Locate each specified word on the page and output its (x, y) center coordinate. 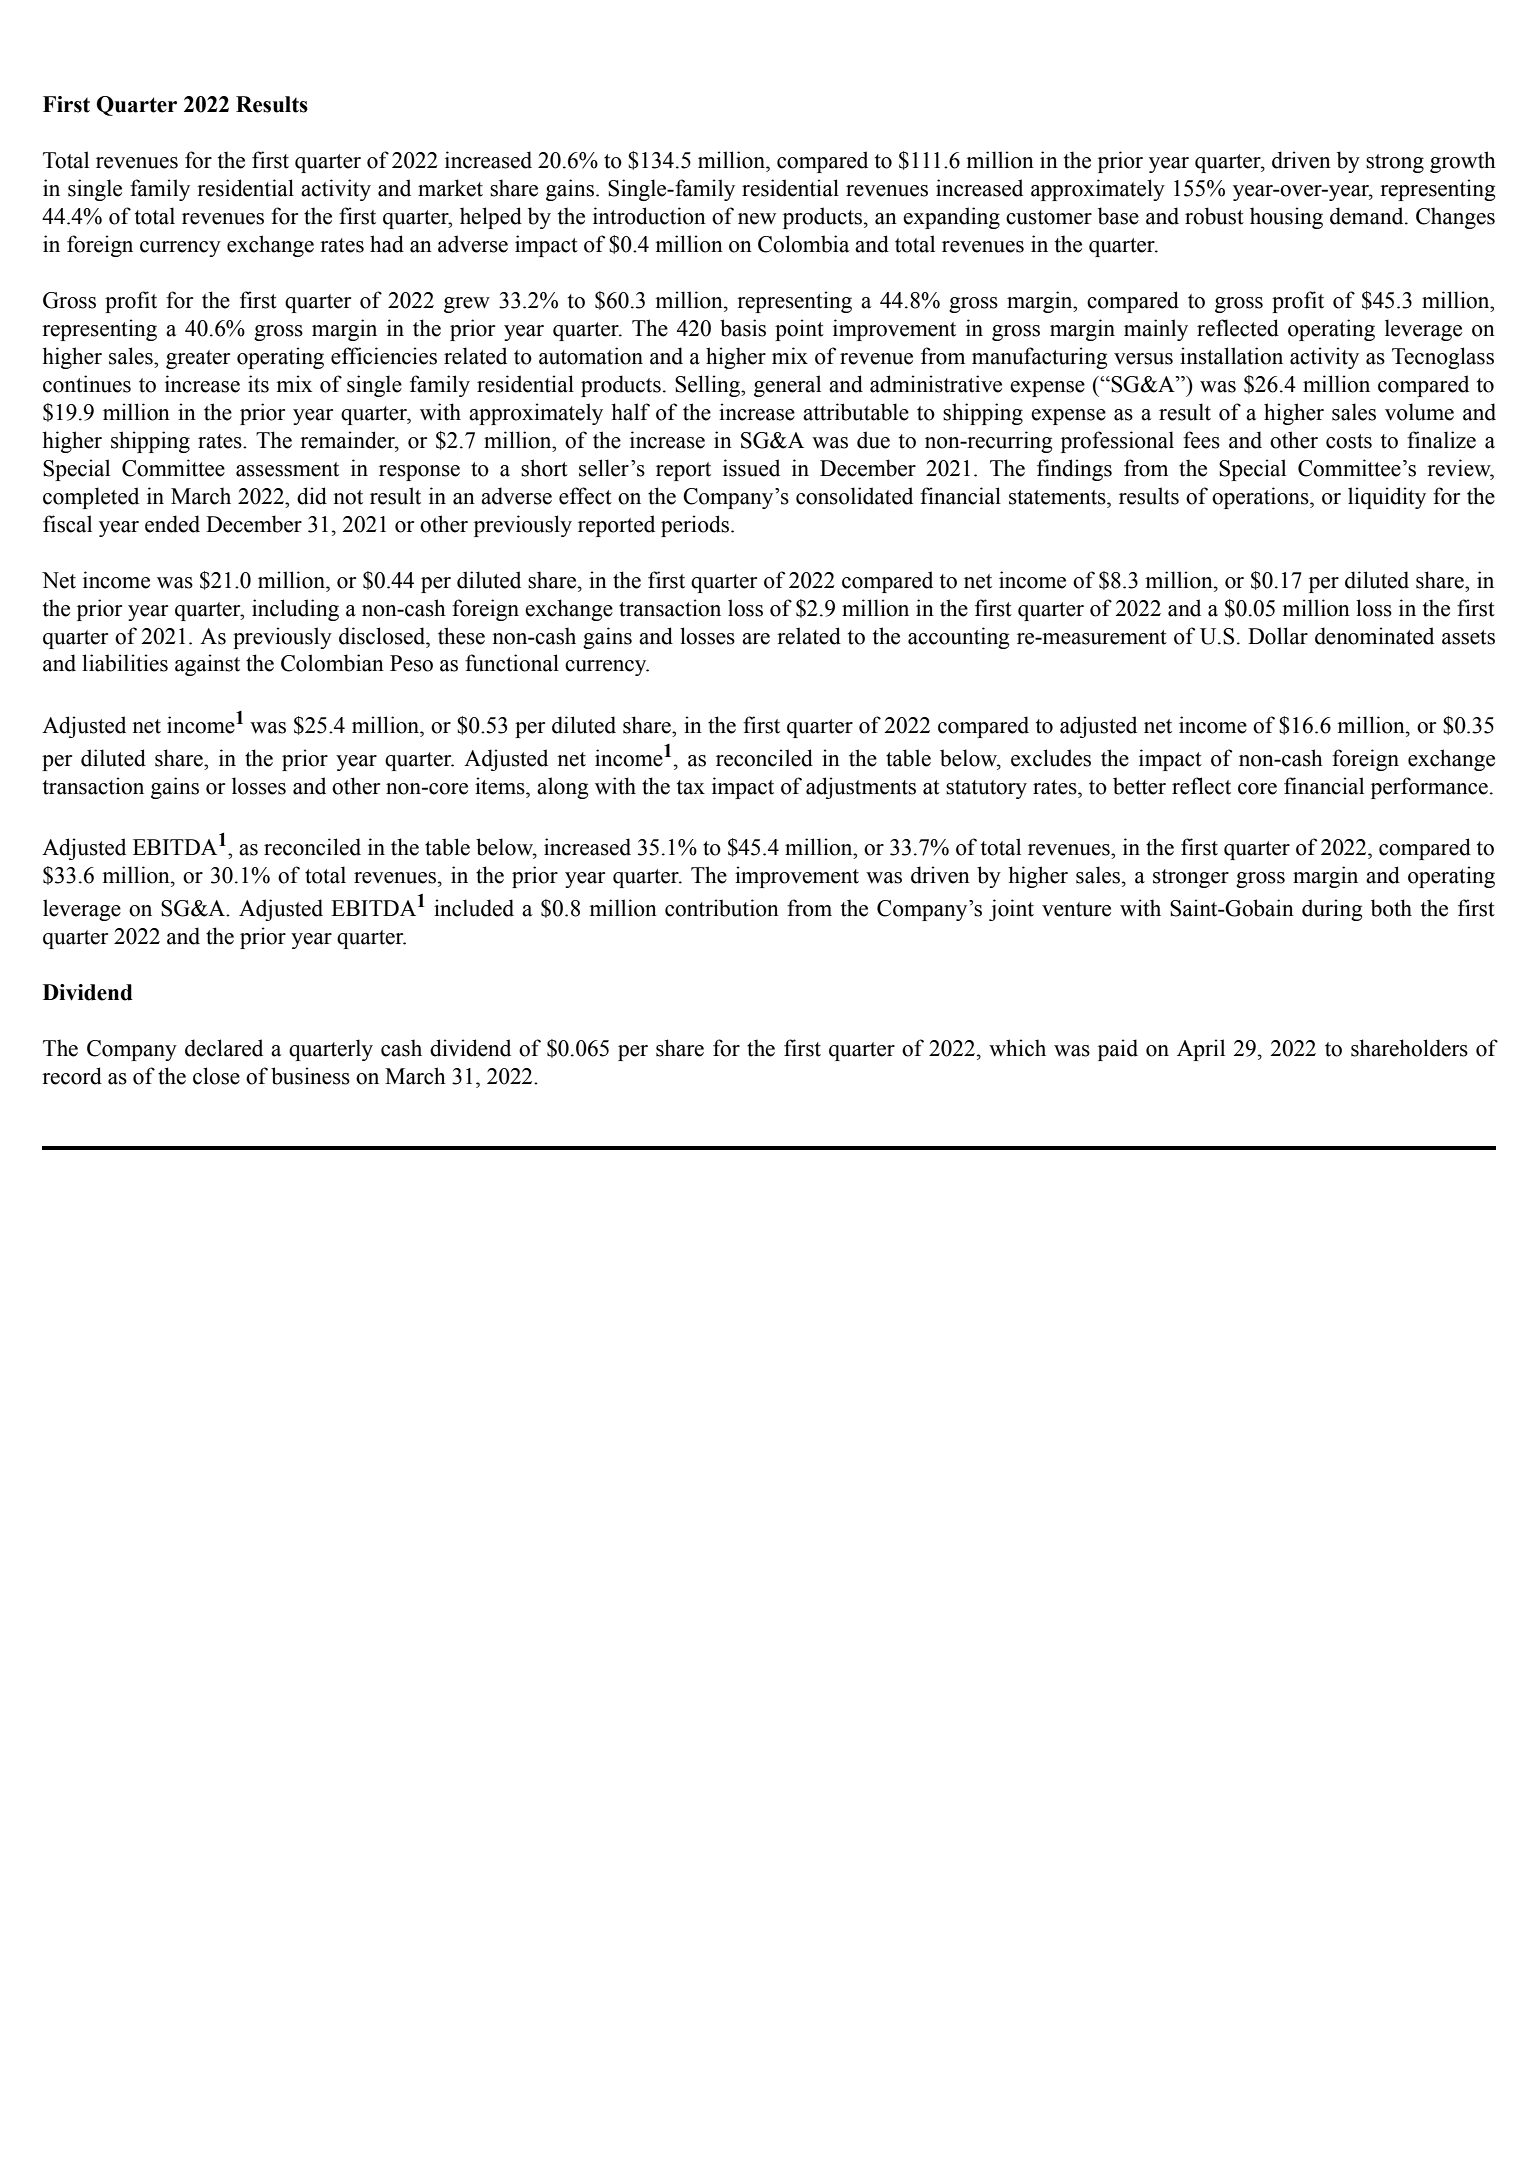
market (450, 188)
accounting (958, 638)
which (1017, 1048)
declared (224, 1048)
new (757, 219)
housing (1286, 218)
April (1201, 1050)
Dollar (1278, 636)
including (295, 610)
